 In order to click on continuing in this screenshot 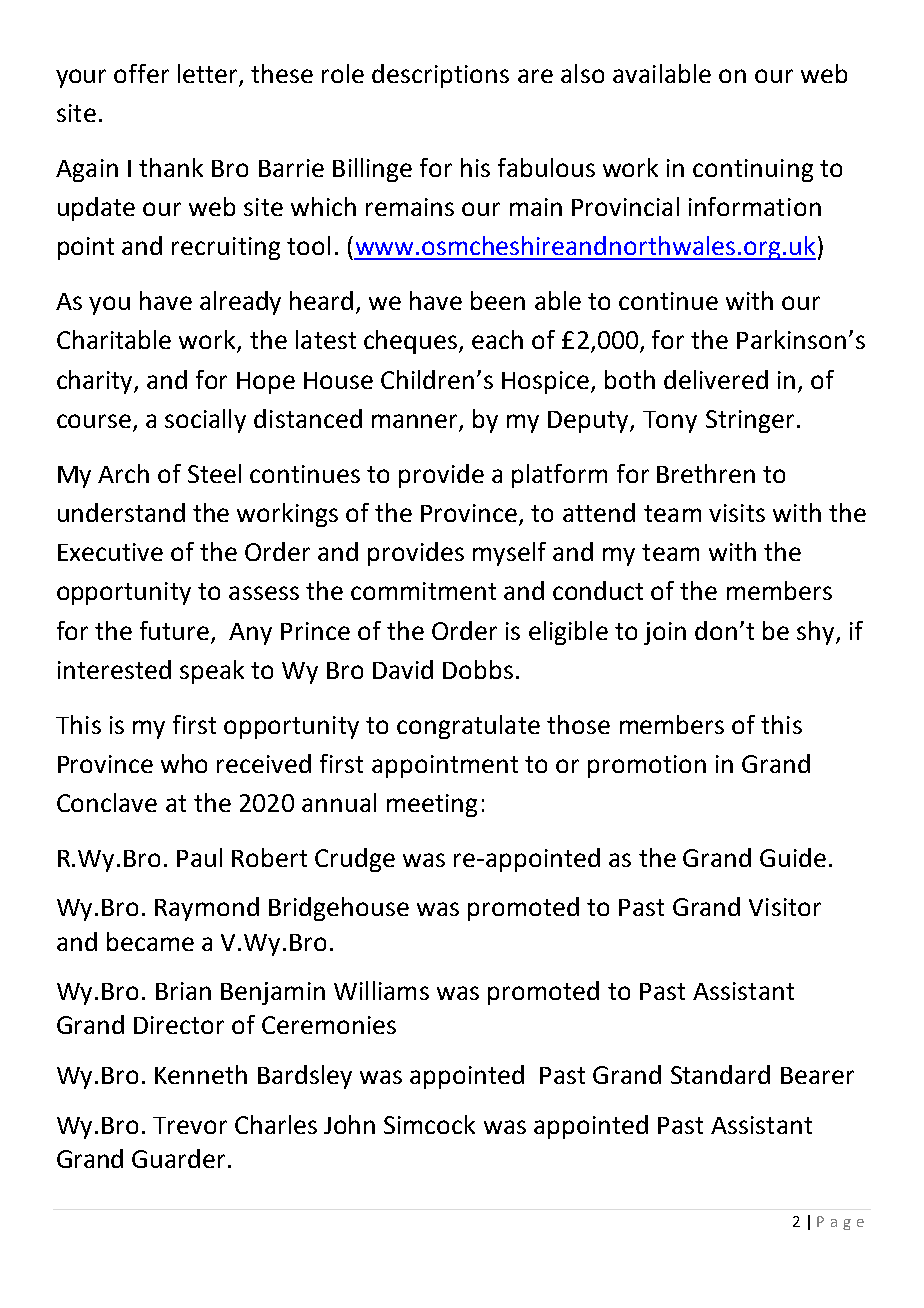, I will do `click(753, 170)`.
